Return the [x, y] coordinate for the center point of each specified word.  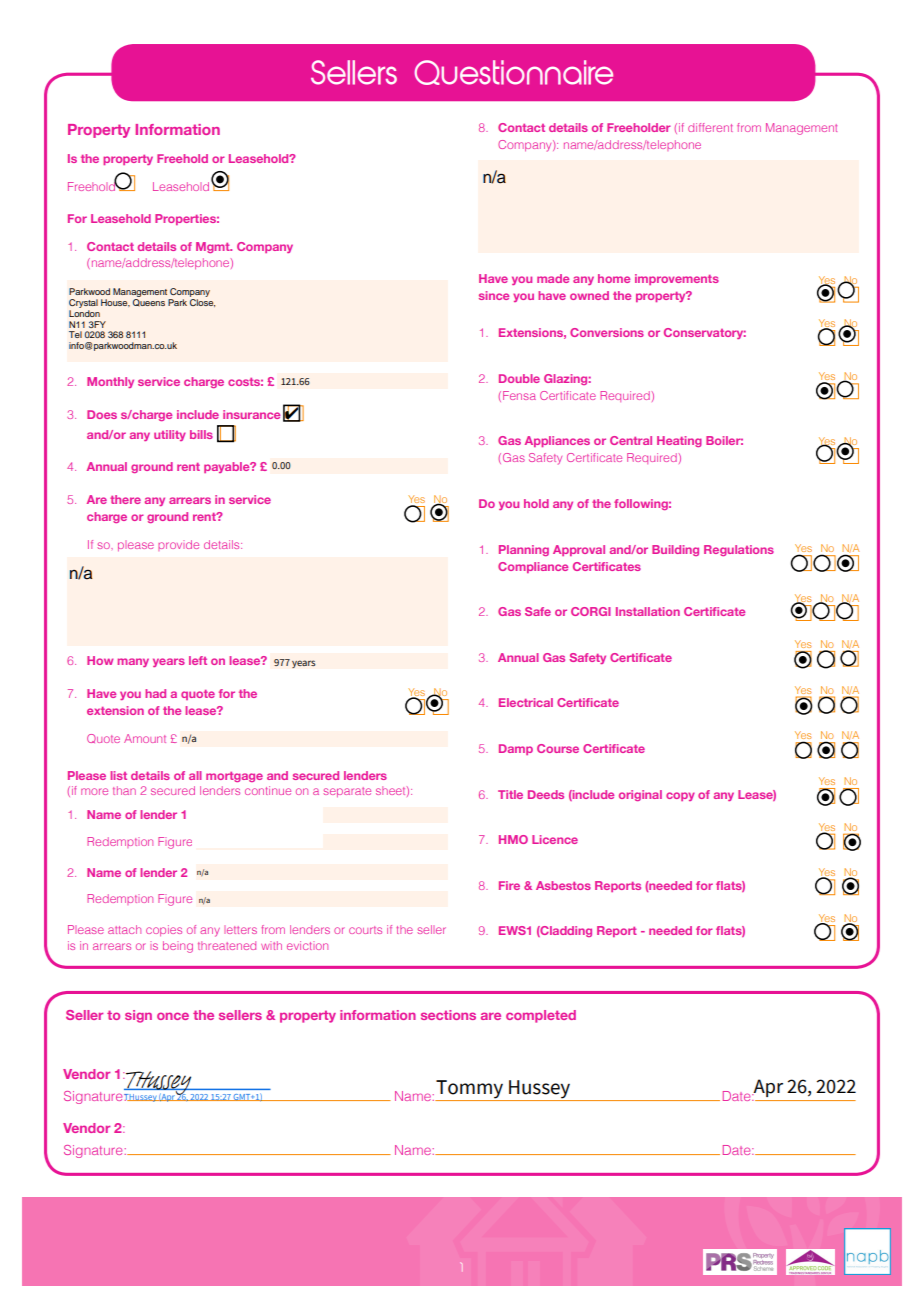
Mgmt [214, 247]
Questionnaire [513, 72]
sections [448, 1015]
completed [541, 1016]
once [173, 1016]
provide [178, 545]
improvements [677, 279]
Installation [648, 611]
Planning [524, 550]
